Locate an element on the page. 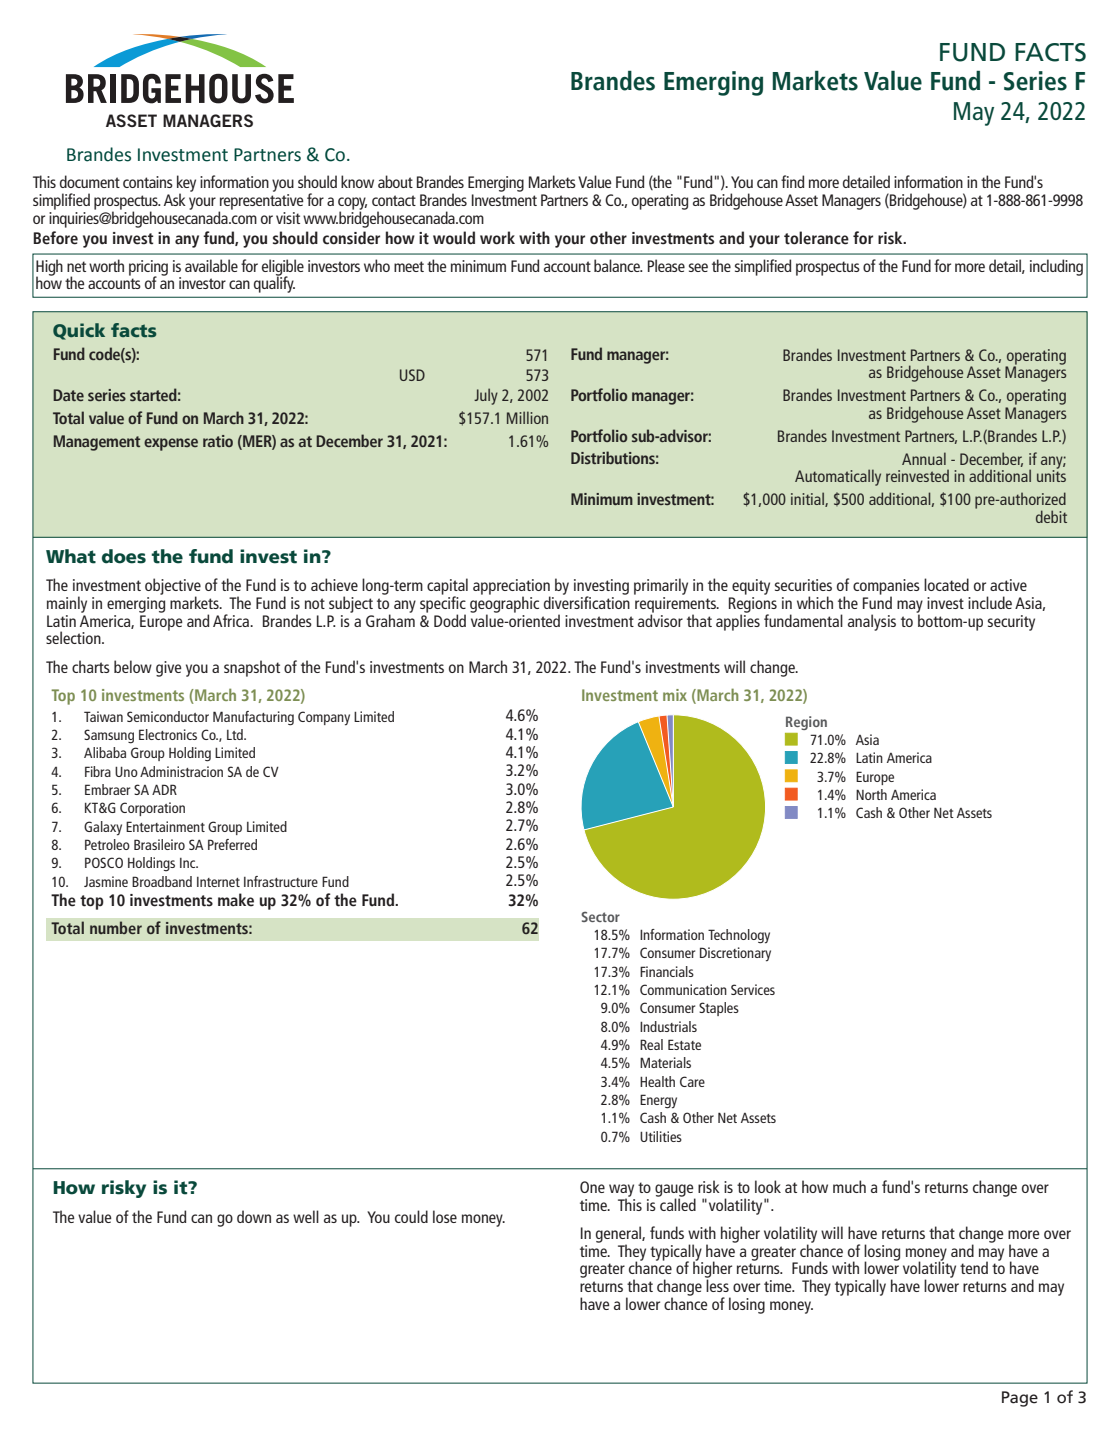  work is located at coordinates (497, 238).
